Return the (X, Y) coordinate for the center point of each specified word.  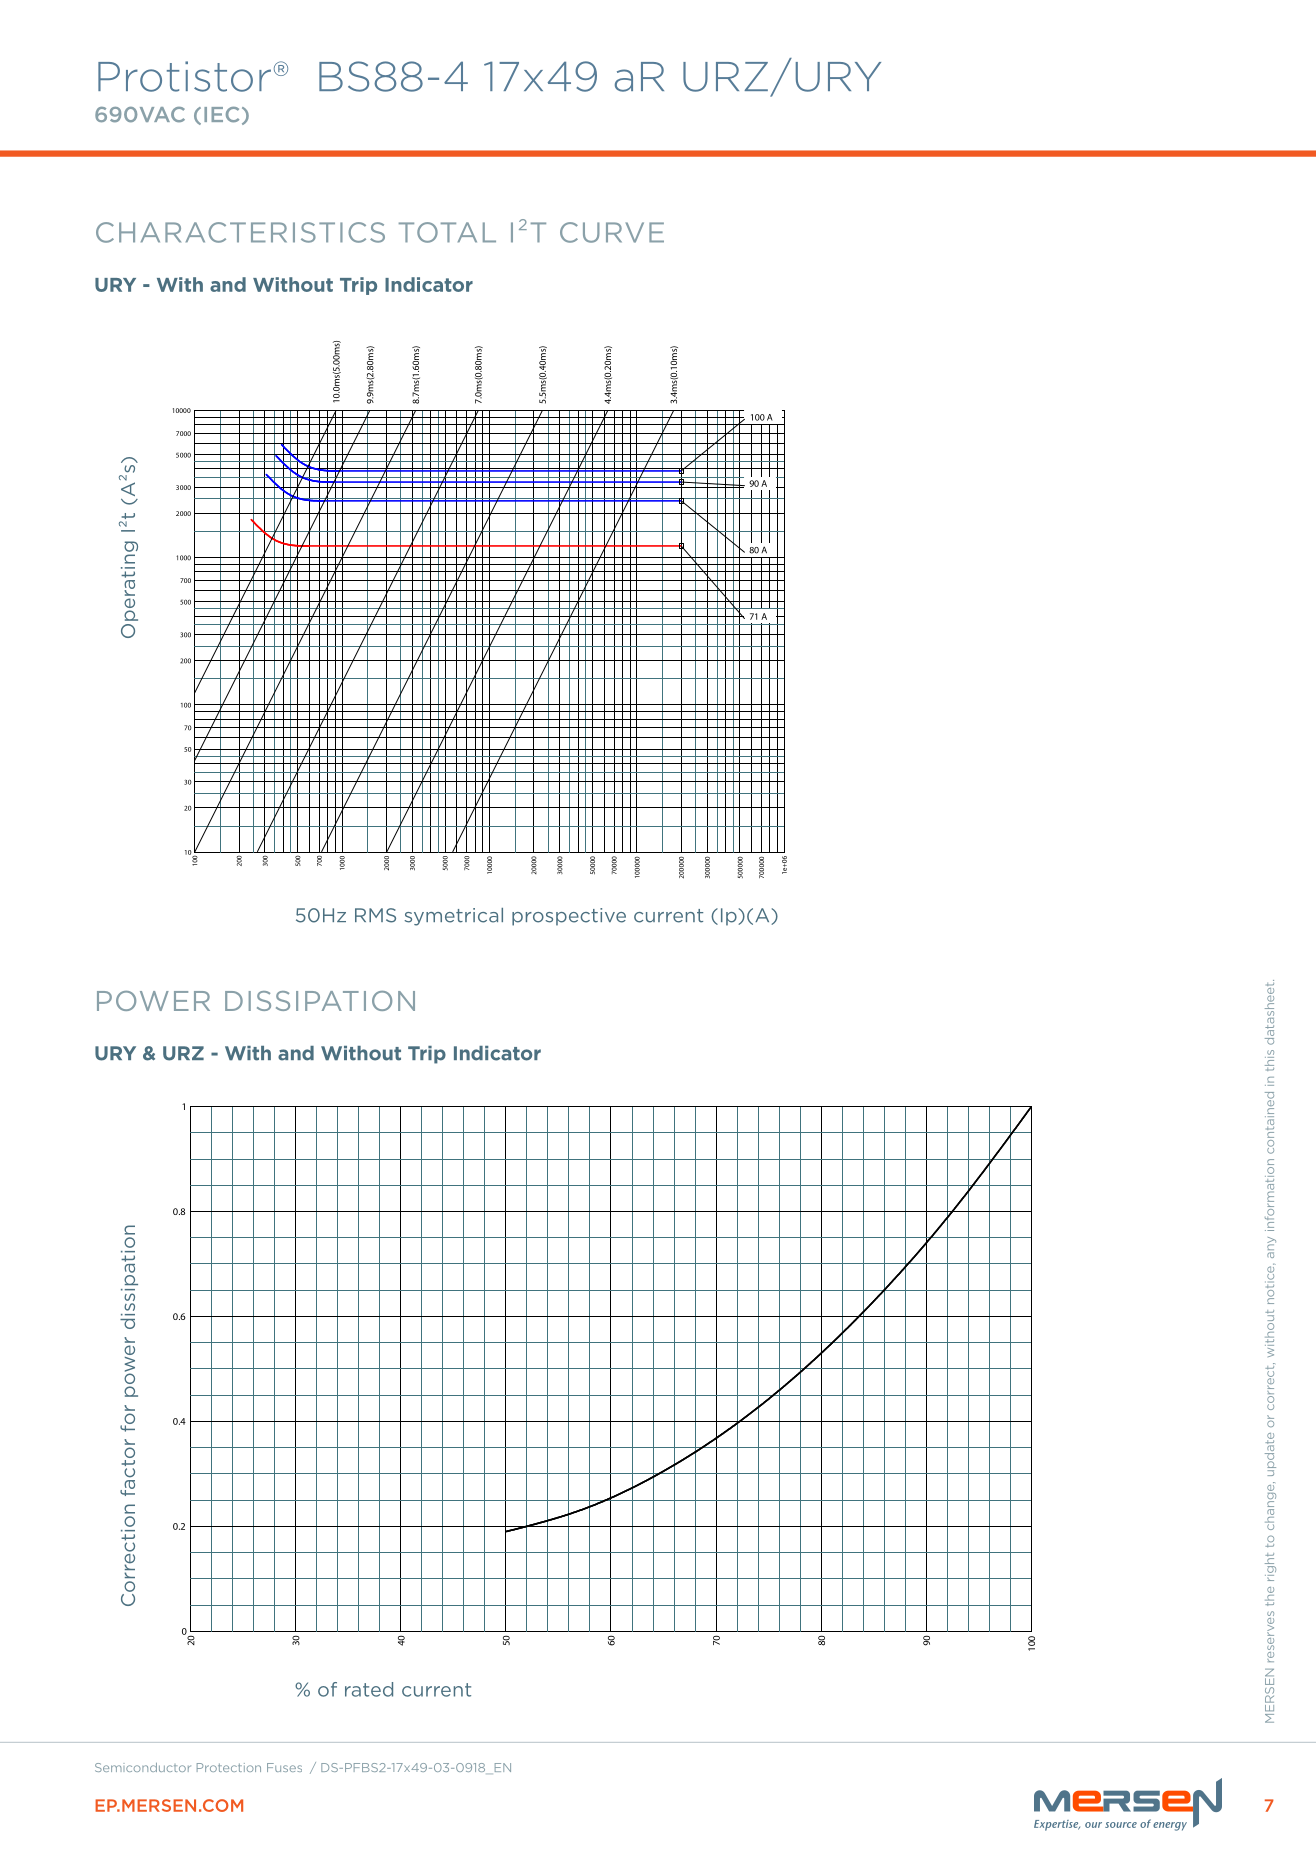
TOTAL (447, 232)
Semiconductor (143, 1767)
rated (369, 1689)
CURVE (612, 232)
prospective (569, 917)
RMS (375, 915)
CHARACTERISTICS (240, 232)
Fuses (284, 1767)
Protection (229, 1767)
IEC (221, 115)
